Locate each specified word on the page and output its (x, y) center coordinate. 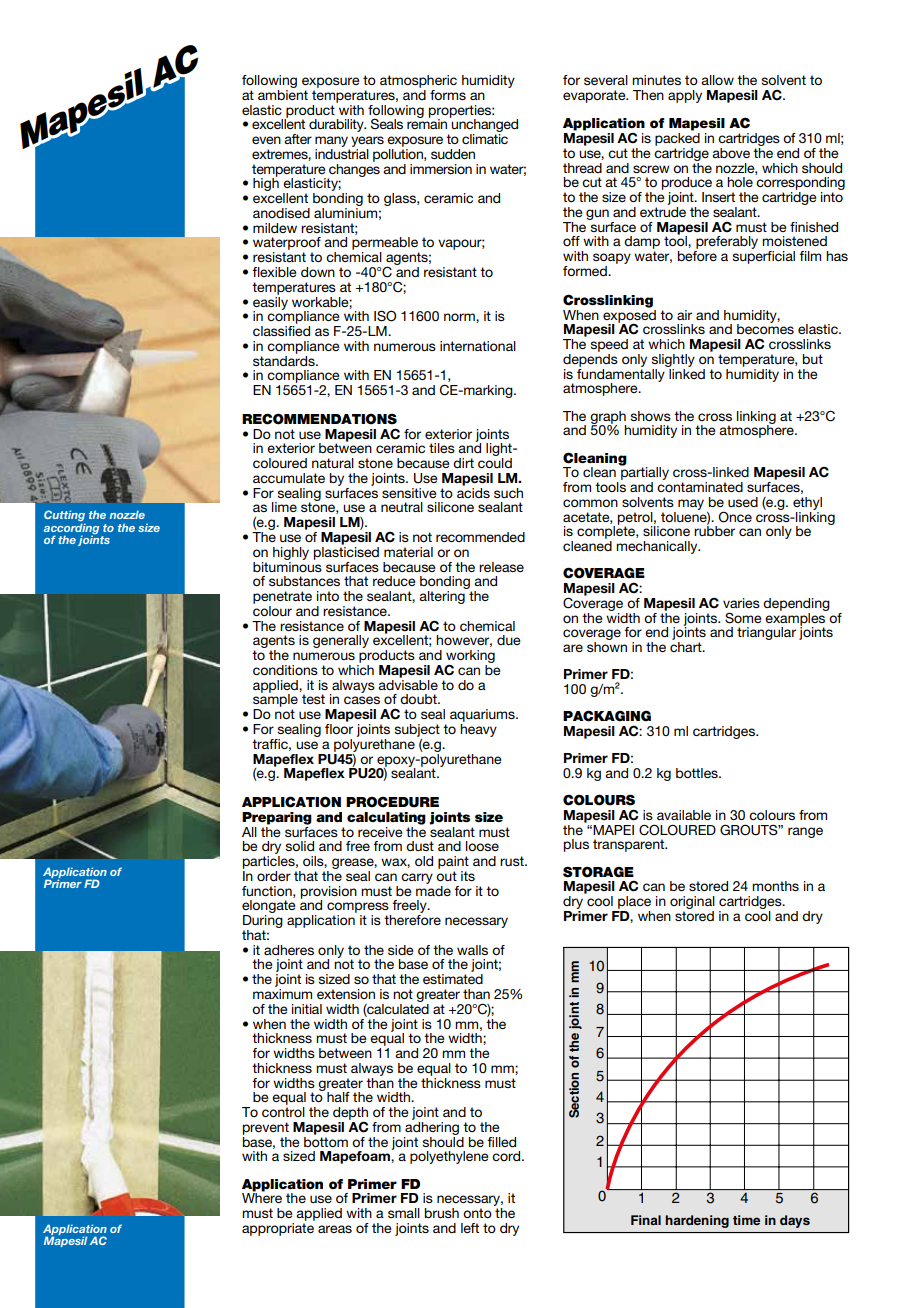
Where (262, 1197)
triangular (766, 633)
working (470, 658)
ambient (283, 93)
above (731, 153)
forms (448, 95)
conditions (285, 670)
